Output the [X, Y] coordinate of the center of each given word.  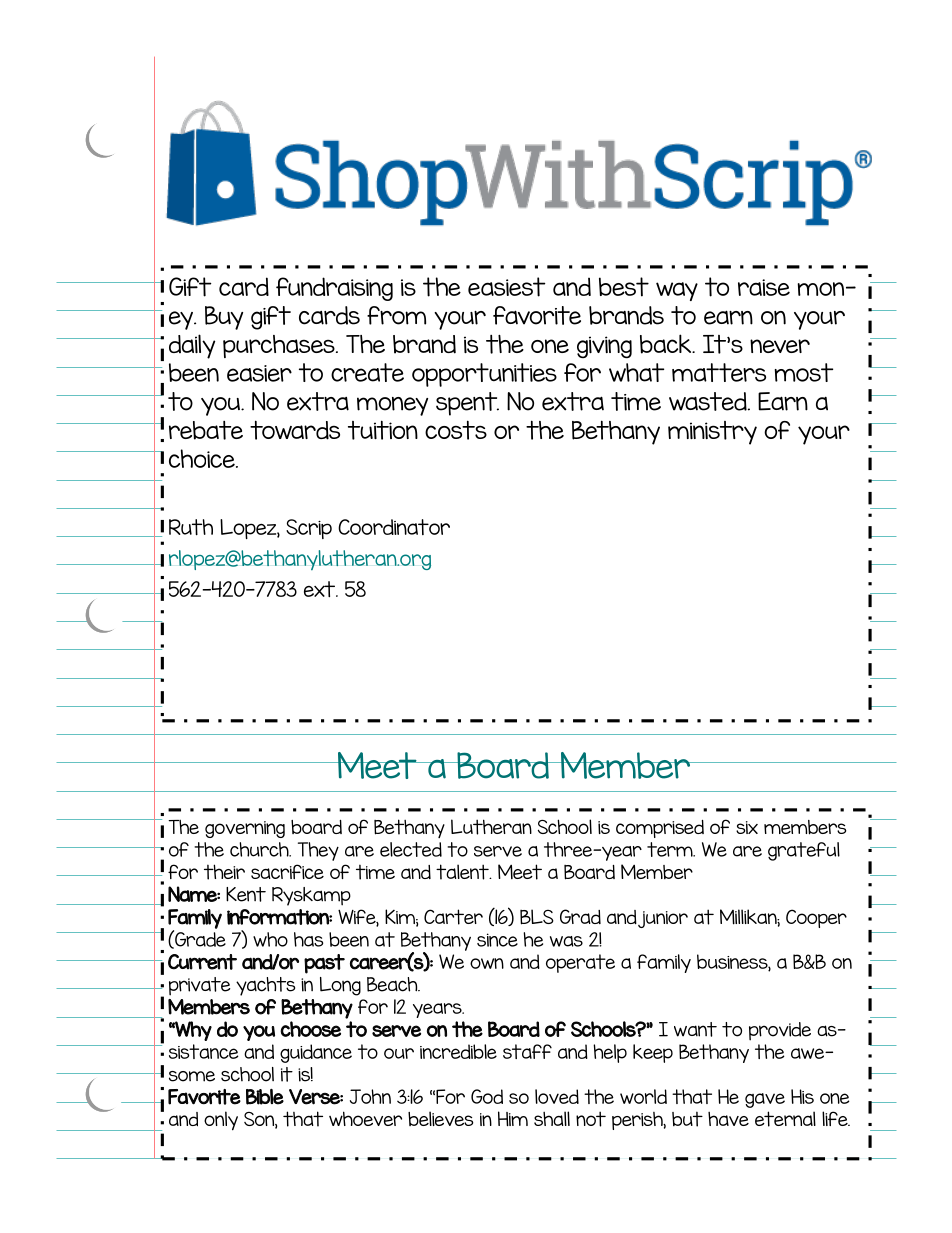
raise [764, 287]
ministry [712, 433]
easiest [507, 287]
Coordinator [394, 527]
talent [463, 872]
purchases [280, 346]
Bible [265, 1097]
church [260, 849]
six [747, 827]
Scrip [309, 529]
